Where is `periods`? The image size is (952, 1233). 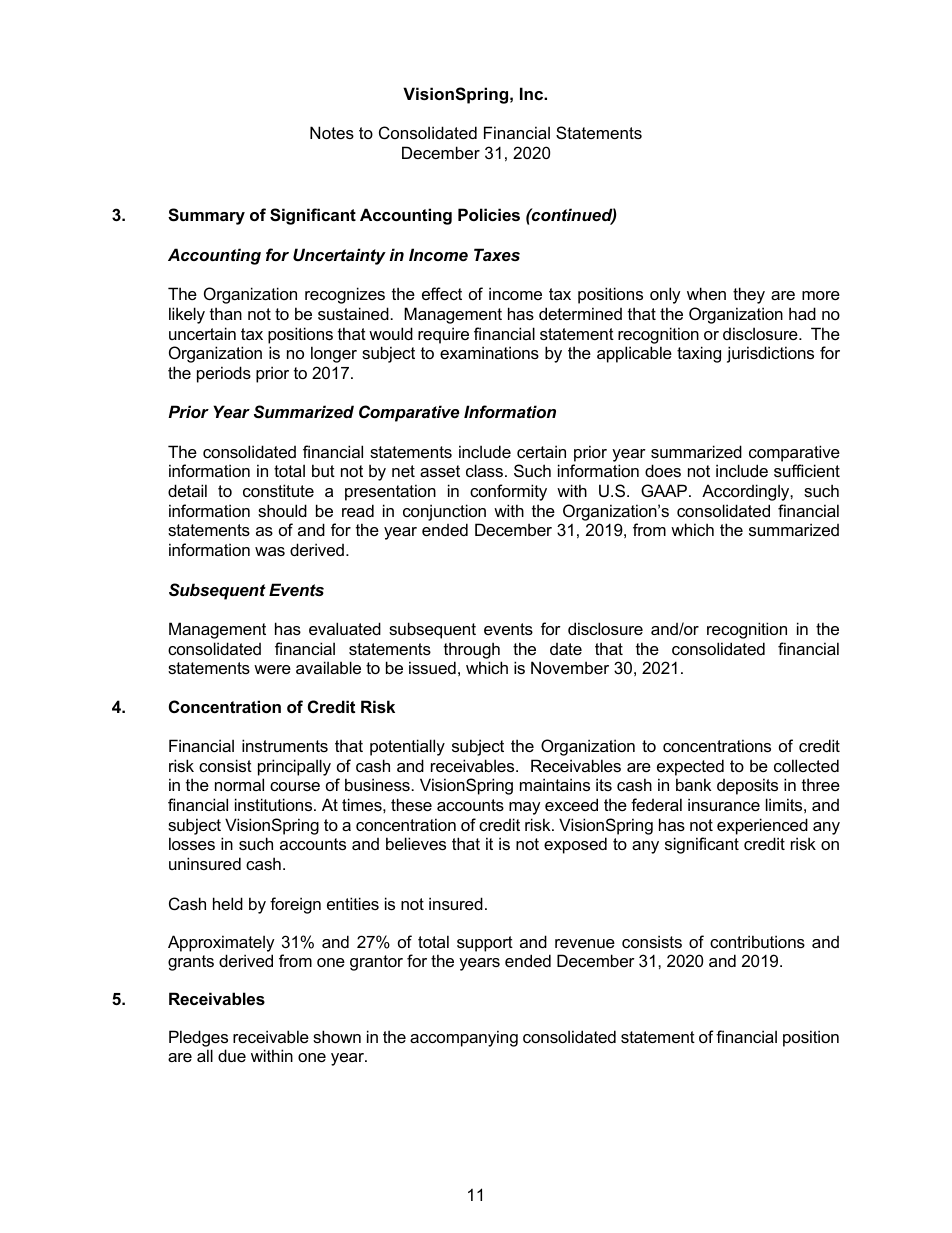
periods is located at coordinates (224, 374).
